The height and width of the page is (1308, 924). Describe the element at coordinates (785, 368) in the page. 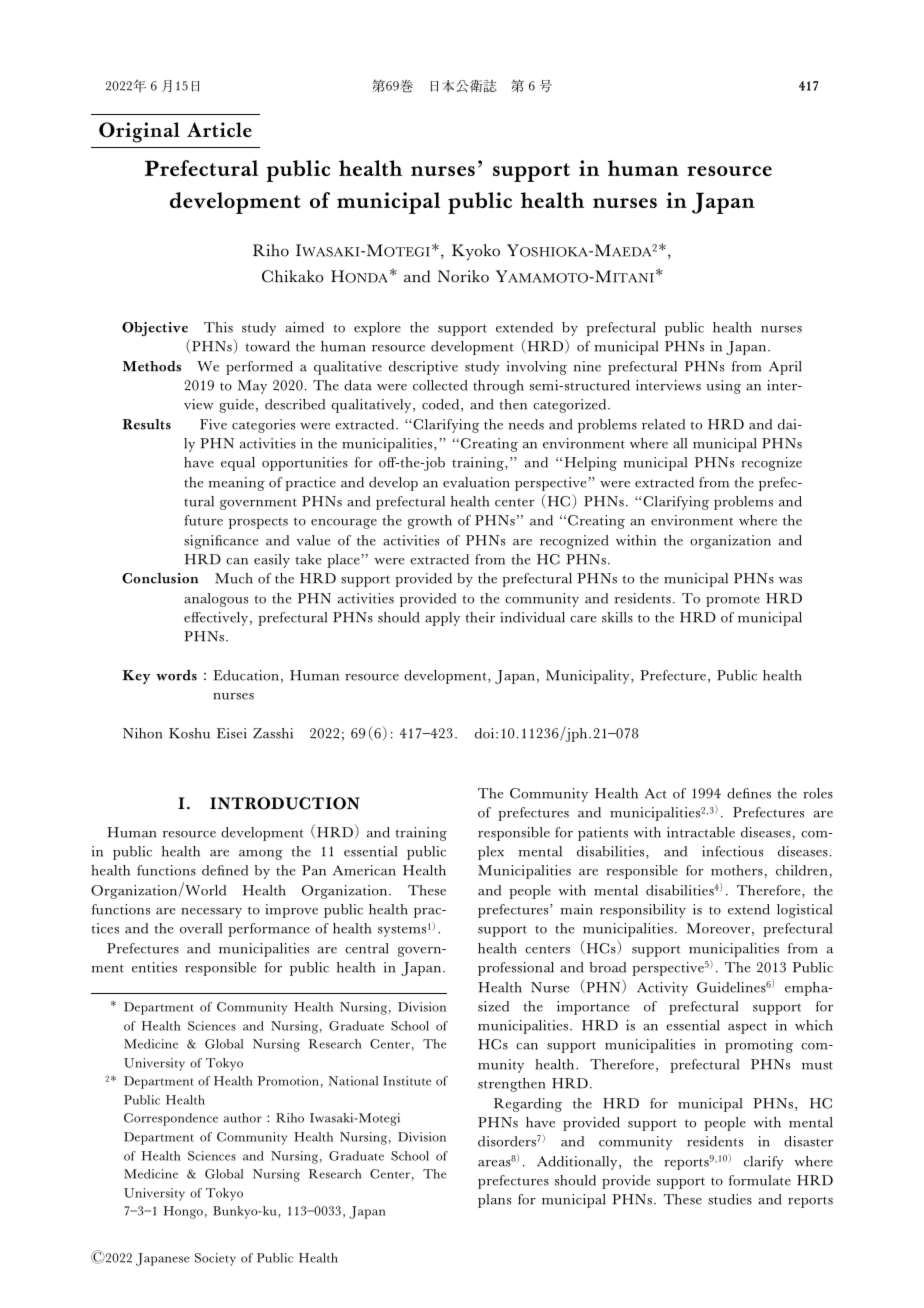

I see `April` at that location.
